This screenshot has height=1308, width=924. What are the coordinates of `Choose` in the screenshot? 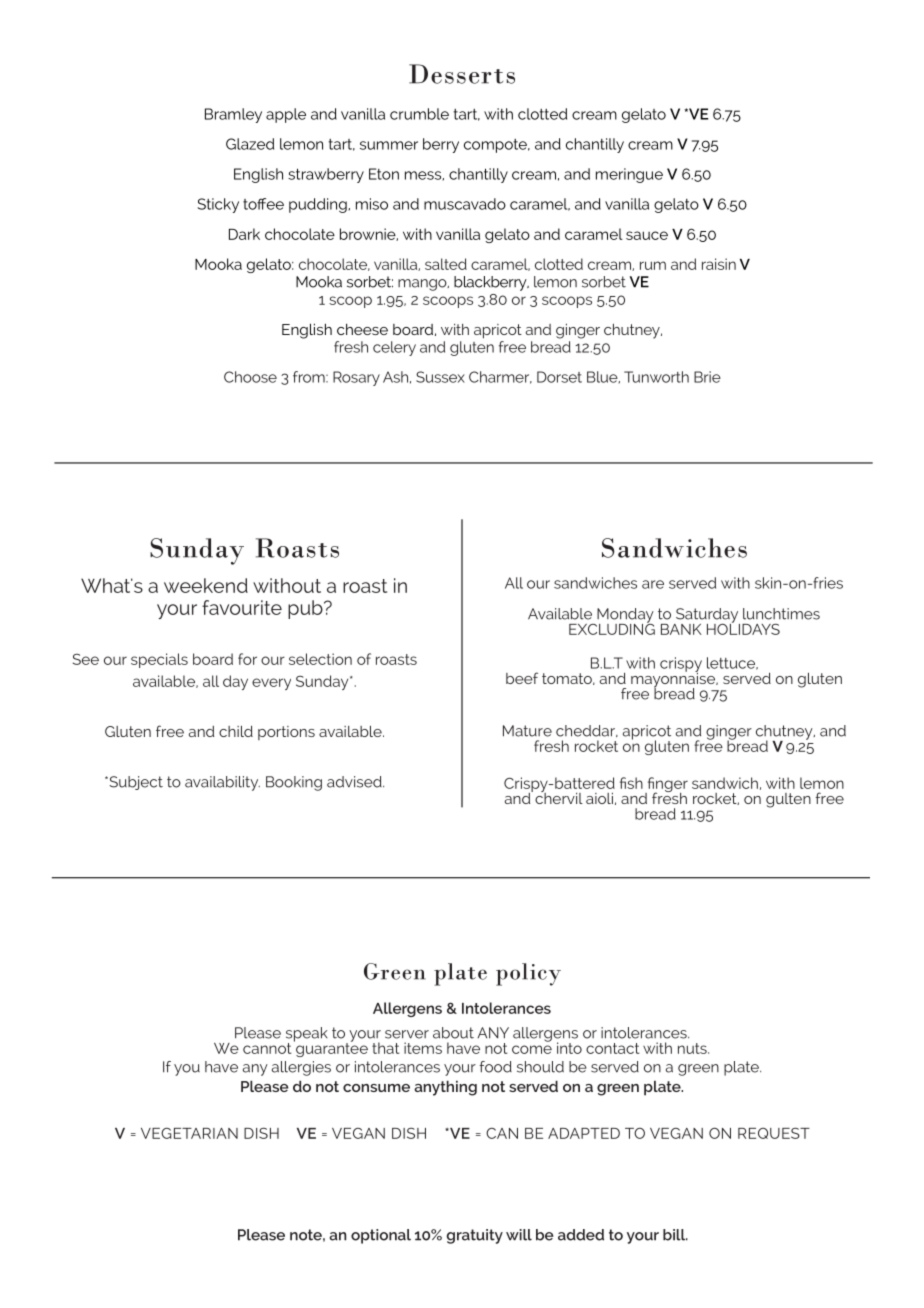 It's located at (250, 377).
